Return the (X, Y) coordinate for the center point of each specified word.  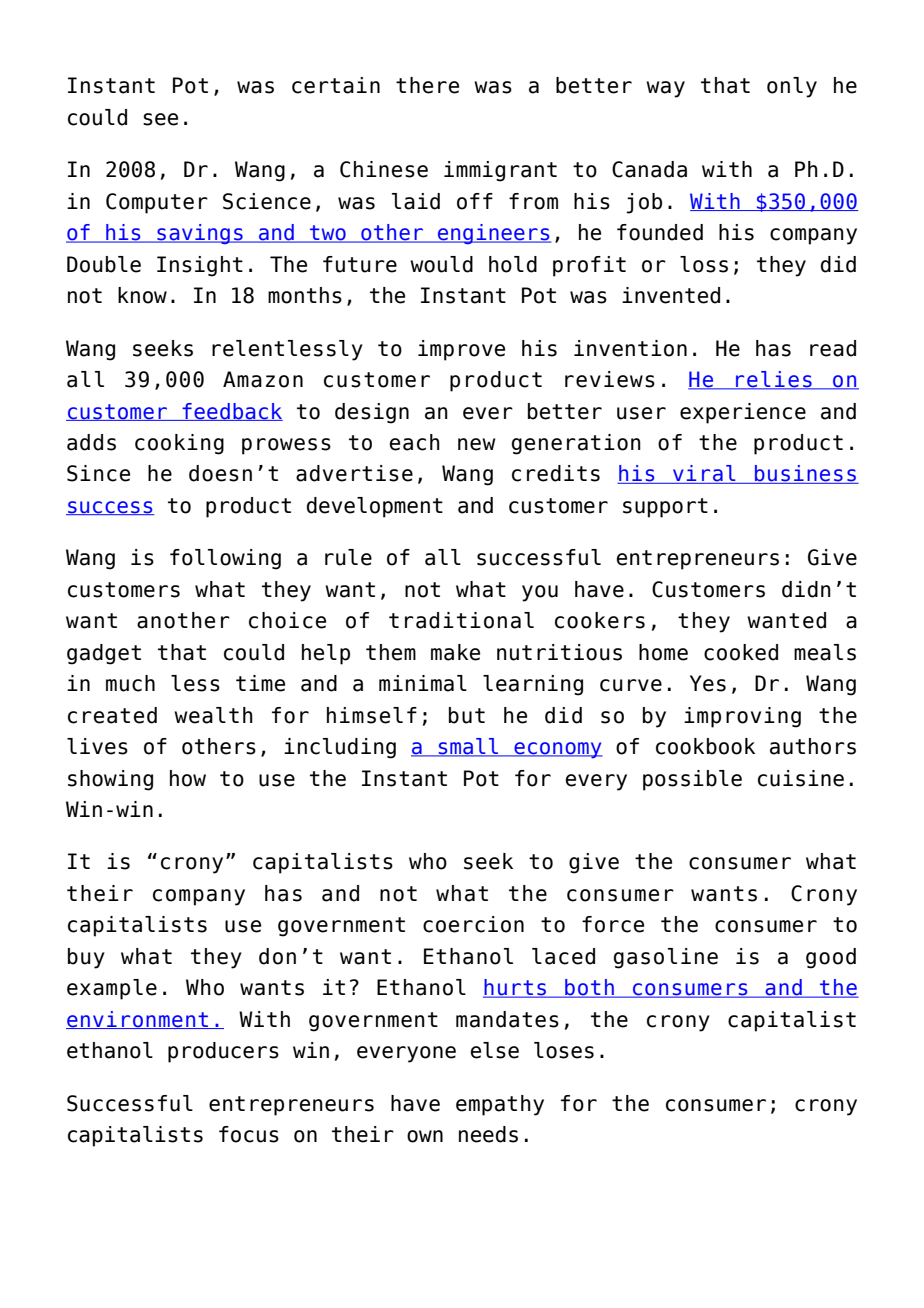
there (427, 85)
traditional (461, 620)
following (225, 559)
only (792, 87)
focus (249, 1134)
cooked (741, 652)
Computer (157, 203)
